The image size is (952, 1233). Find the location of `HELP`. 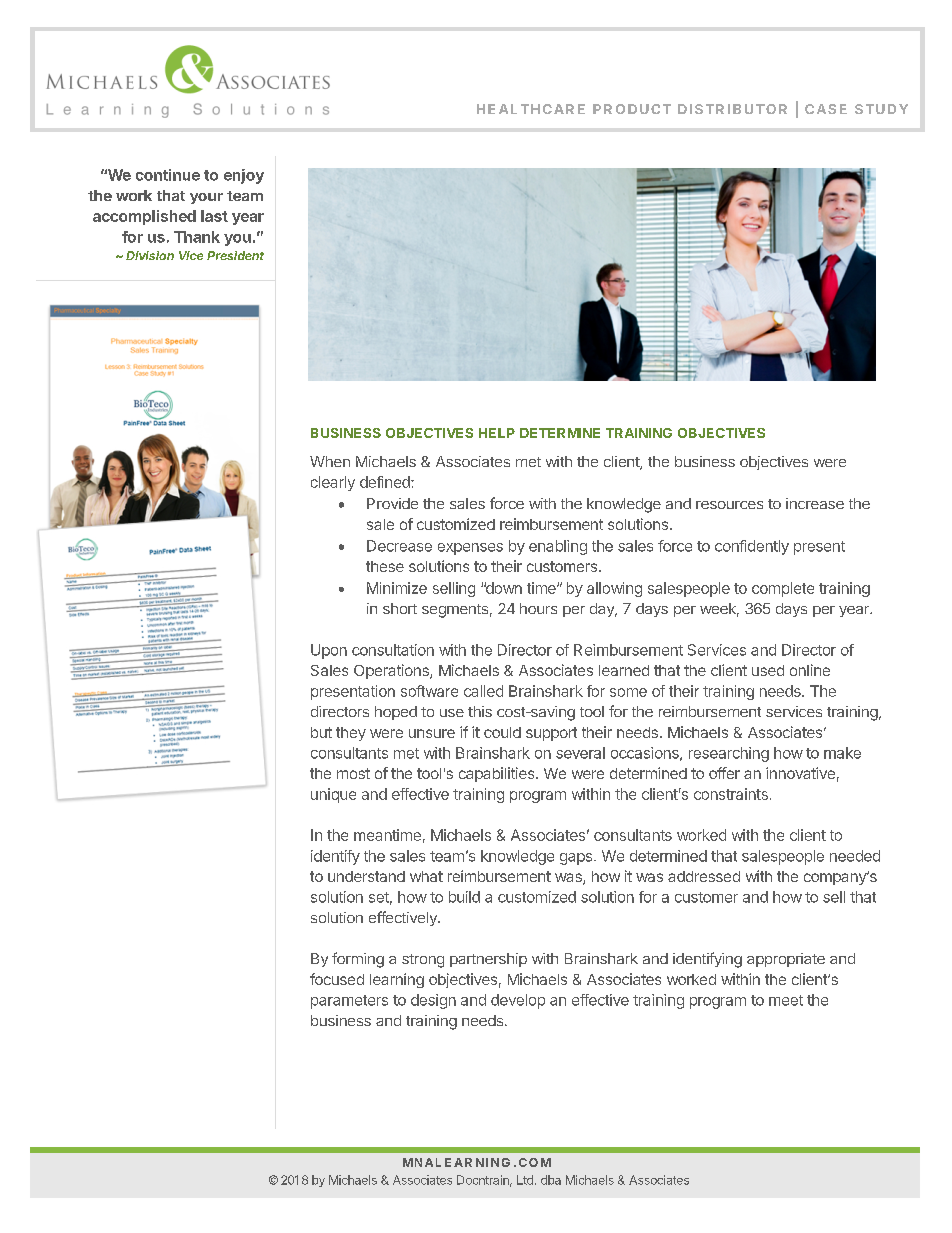

HELP is located at coordinates (497, 433).
